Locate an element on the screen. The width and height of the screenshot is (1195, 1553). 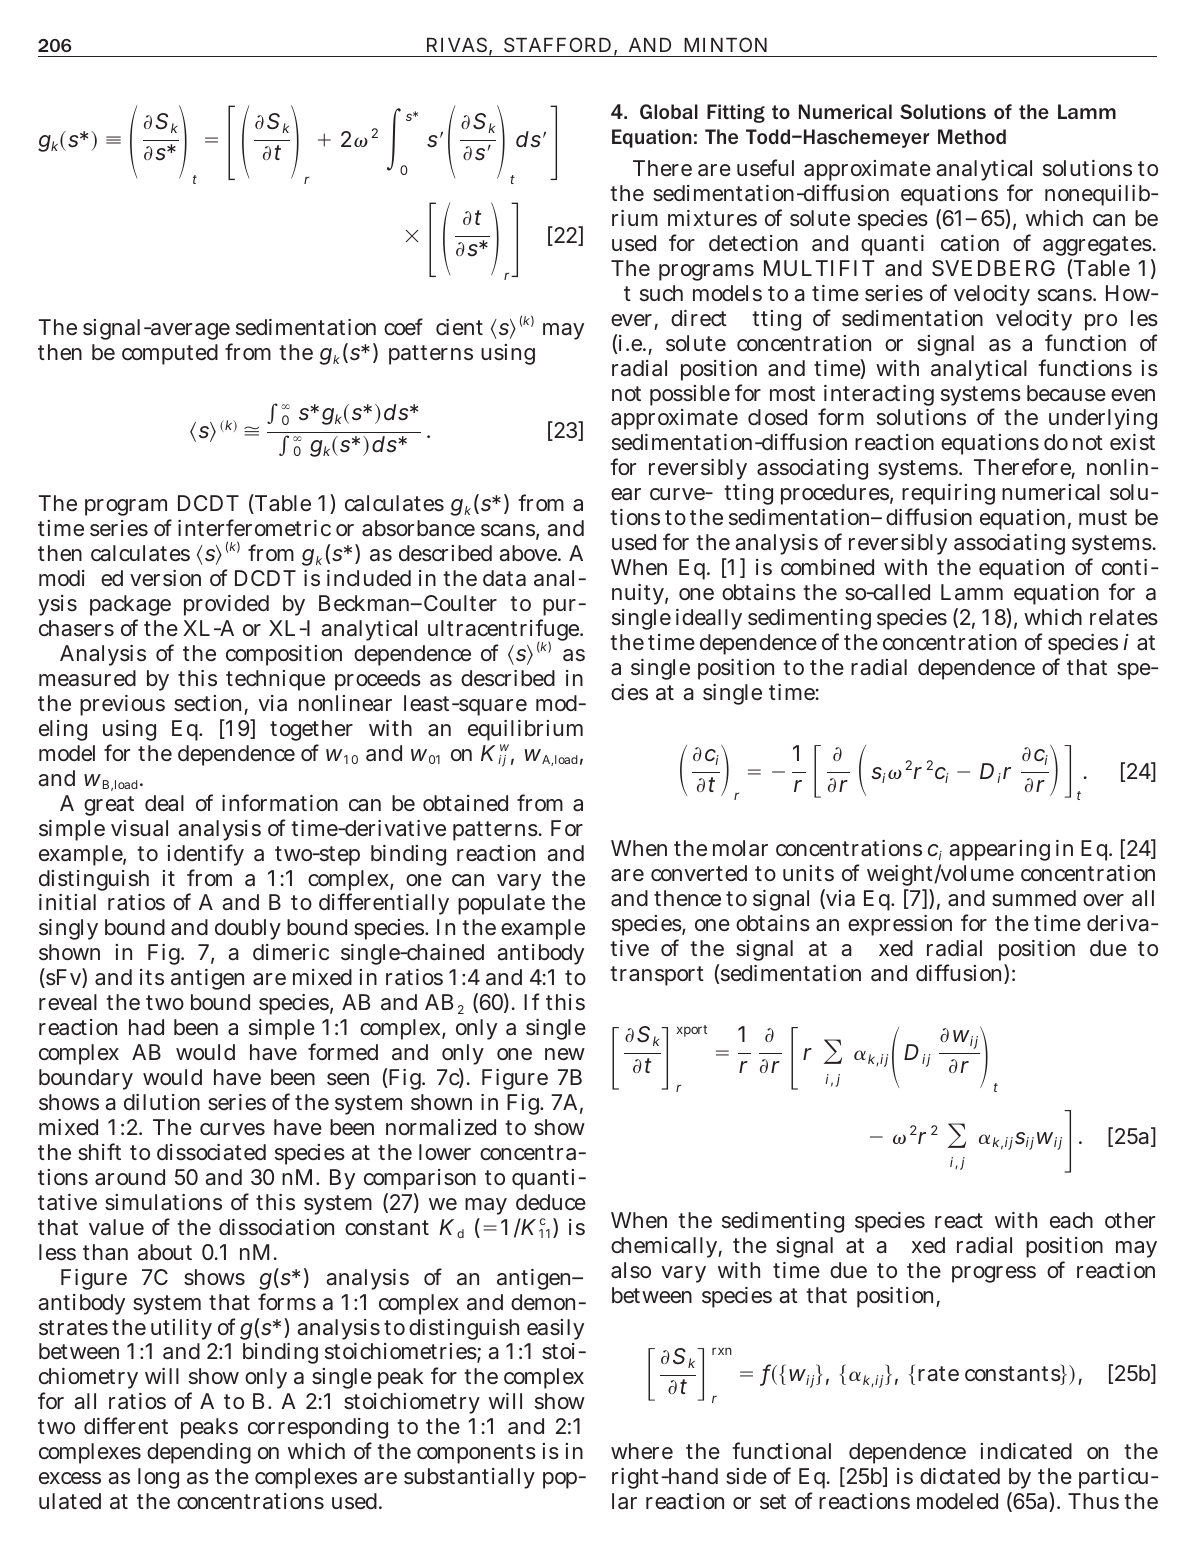
obtained is located at coordinates (465, 803).
